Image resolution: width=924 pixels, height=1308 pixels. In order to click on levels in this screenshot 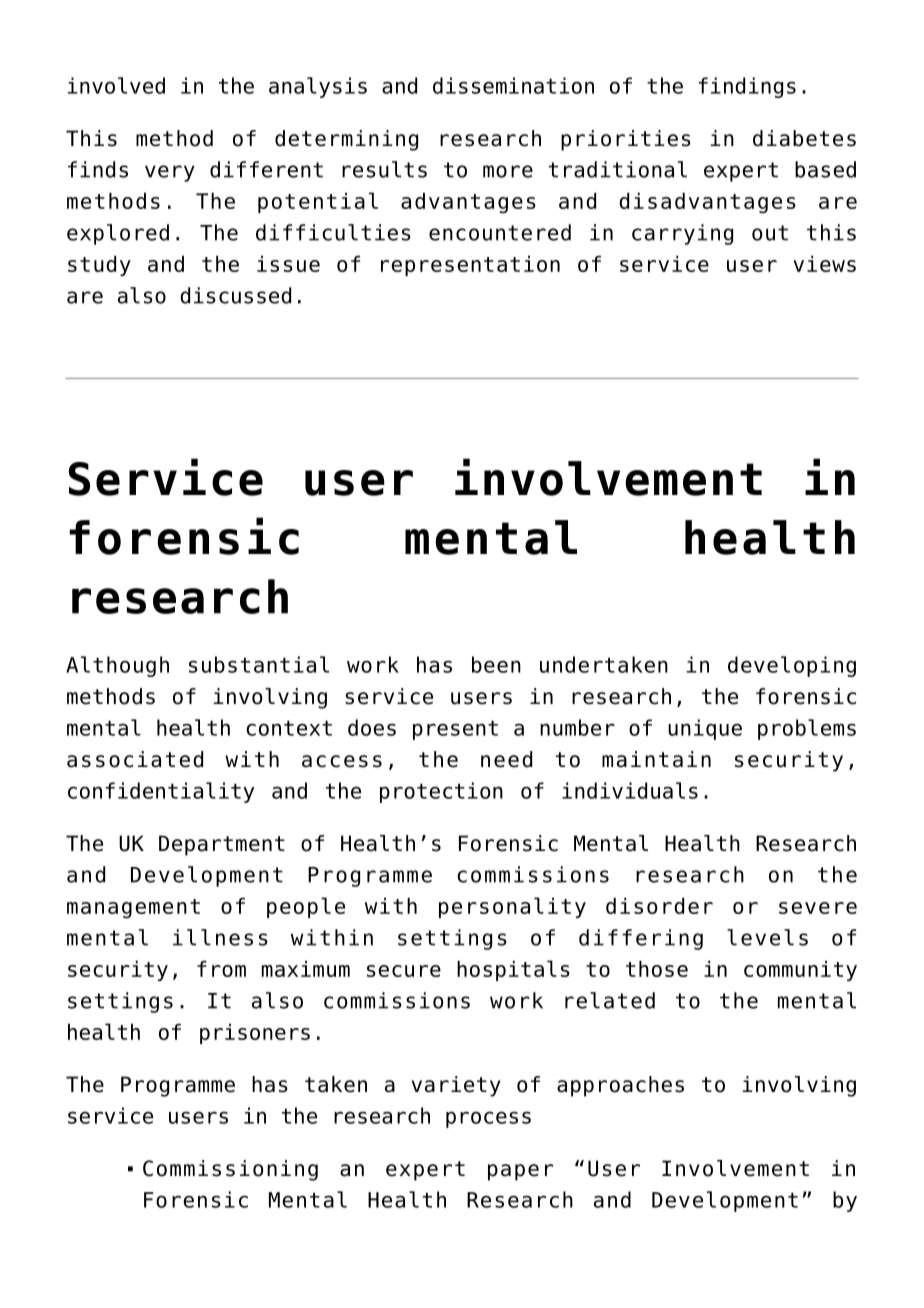, I will do `click(767, 937)`.
